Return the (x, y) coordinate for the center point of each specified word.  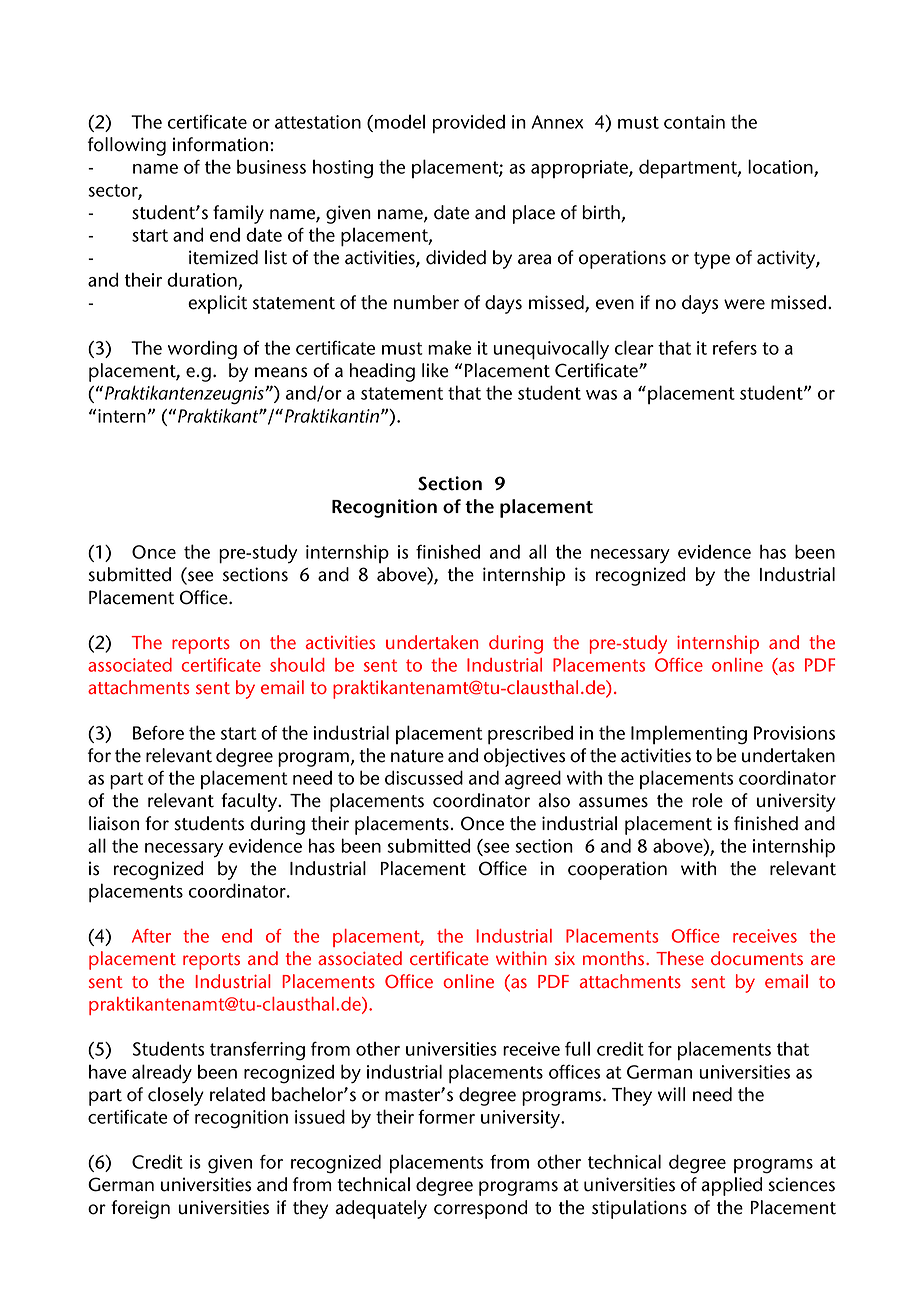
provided (469, 124)
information (220, 144)
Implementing (689, 735)
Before (158, 733)
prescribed (530, 735)
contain (694, 122)
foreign (140, 1209)
